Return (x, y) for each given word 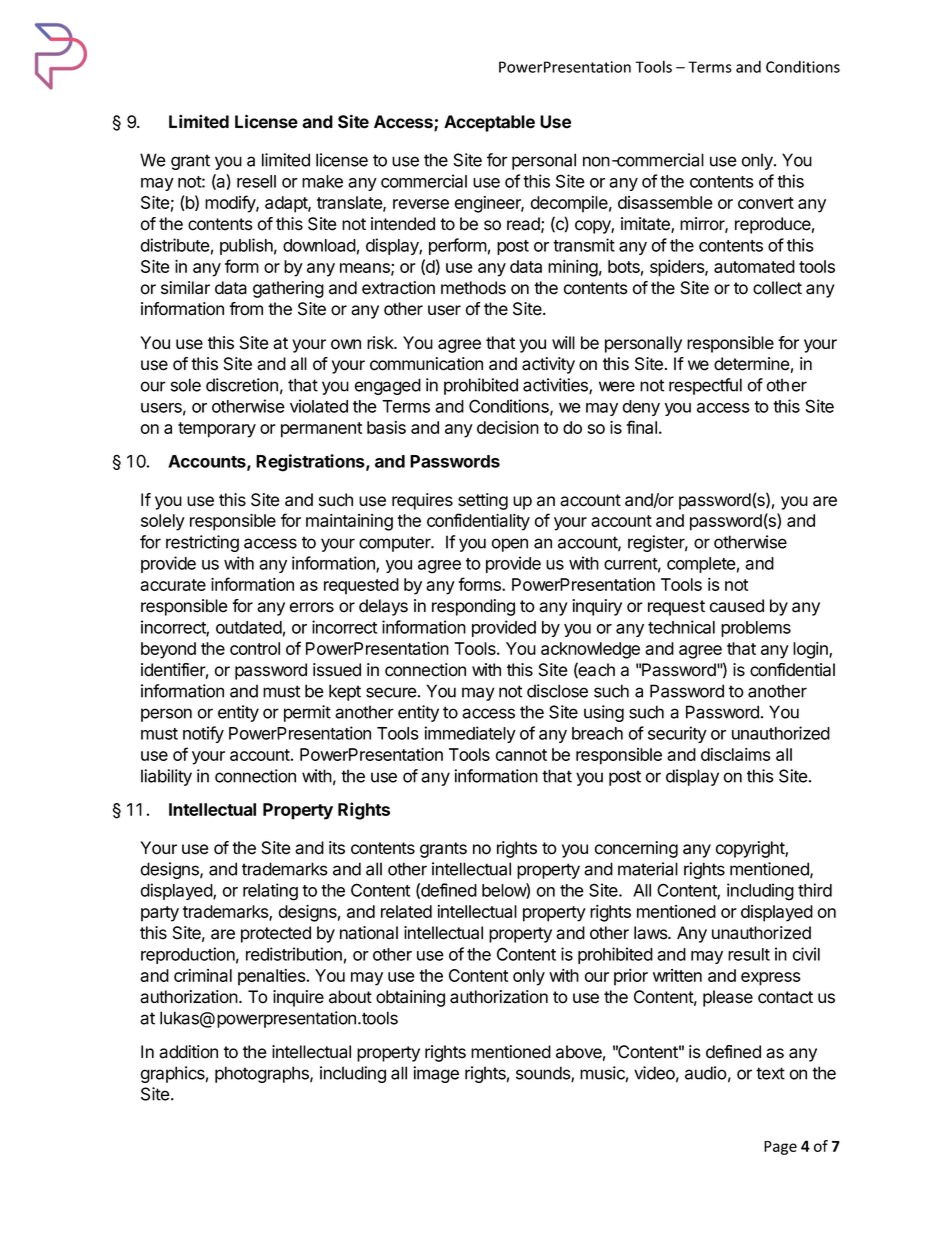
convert (766, 203)
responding (473, 607)
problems (756, 629)
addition (188, 1052)
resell (256, 181)
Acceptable (489, 123)
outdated (249, 627)
